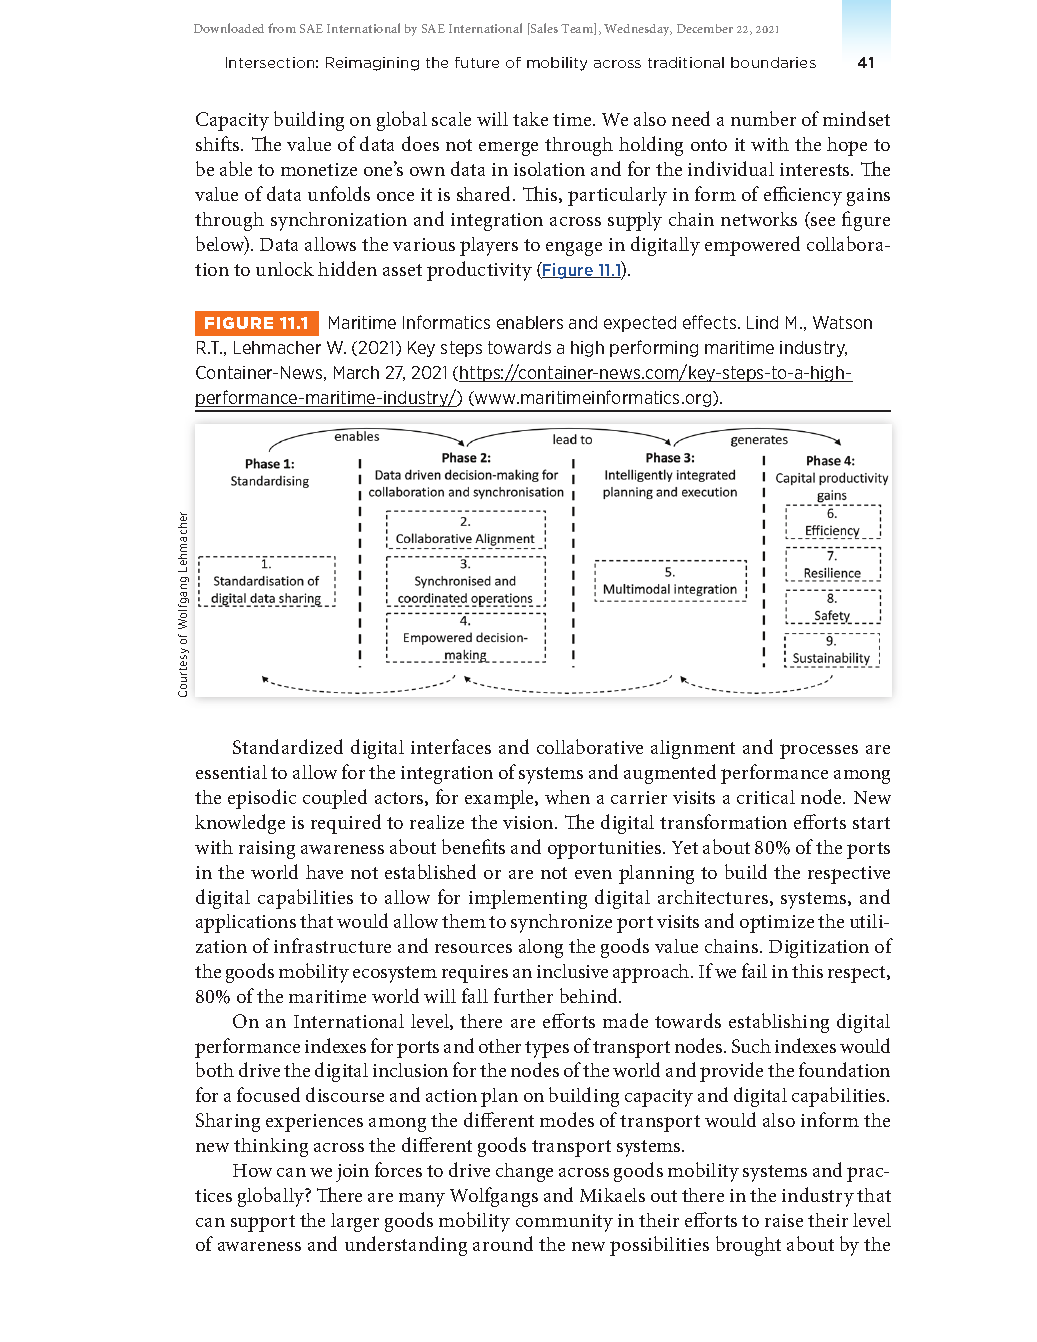  Describe the element at coordinates (451, 746) in the page. I see `interfaces` at that location.
